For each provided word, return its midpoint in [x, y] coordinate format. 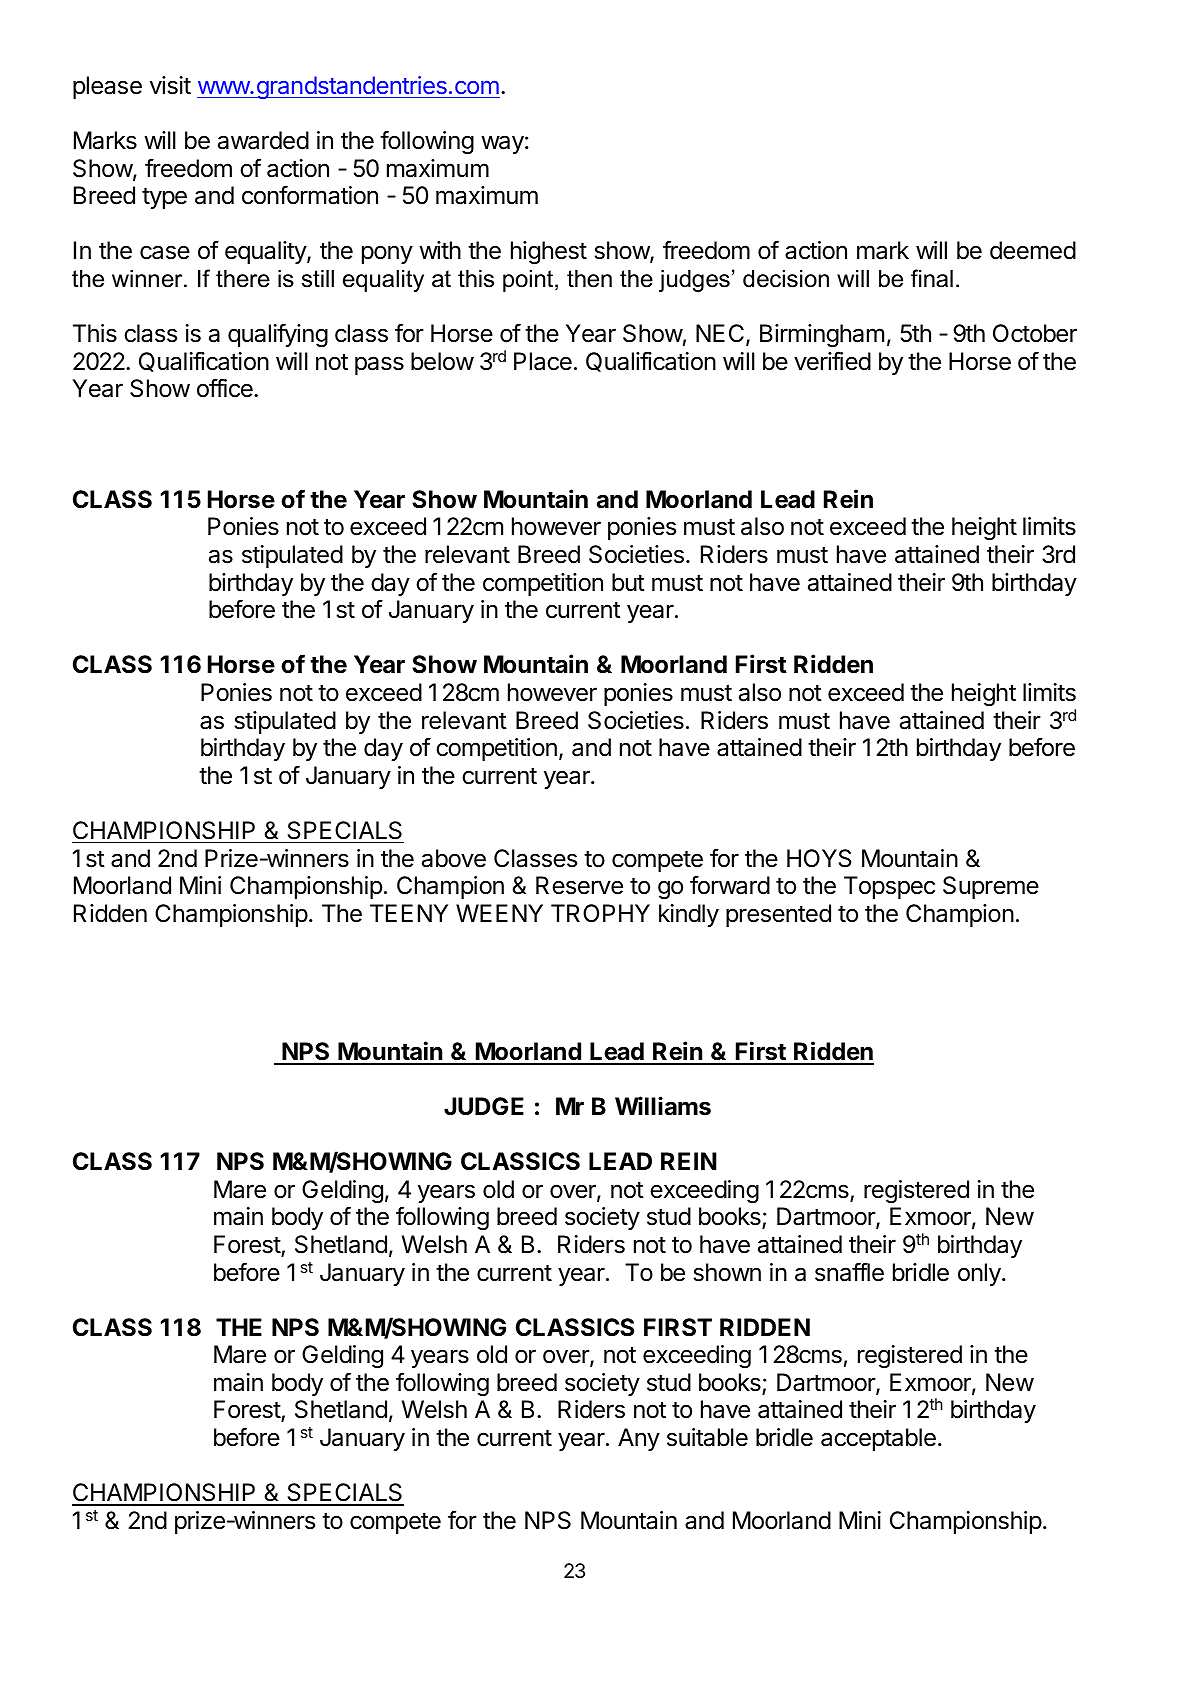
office [226, 388]
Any [639, 1439]
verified [832, 361]
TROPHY [600, 913]
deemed [1033, 250]
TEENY [409, 913]
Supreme [991, 887]
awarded [263, 140]
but [628, 582]
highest [549, 252]
